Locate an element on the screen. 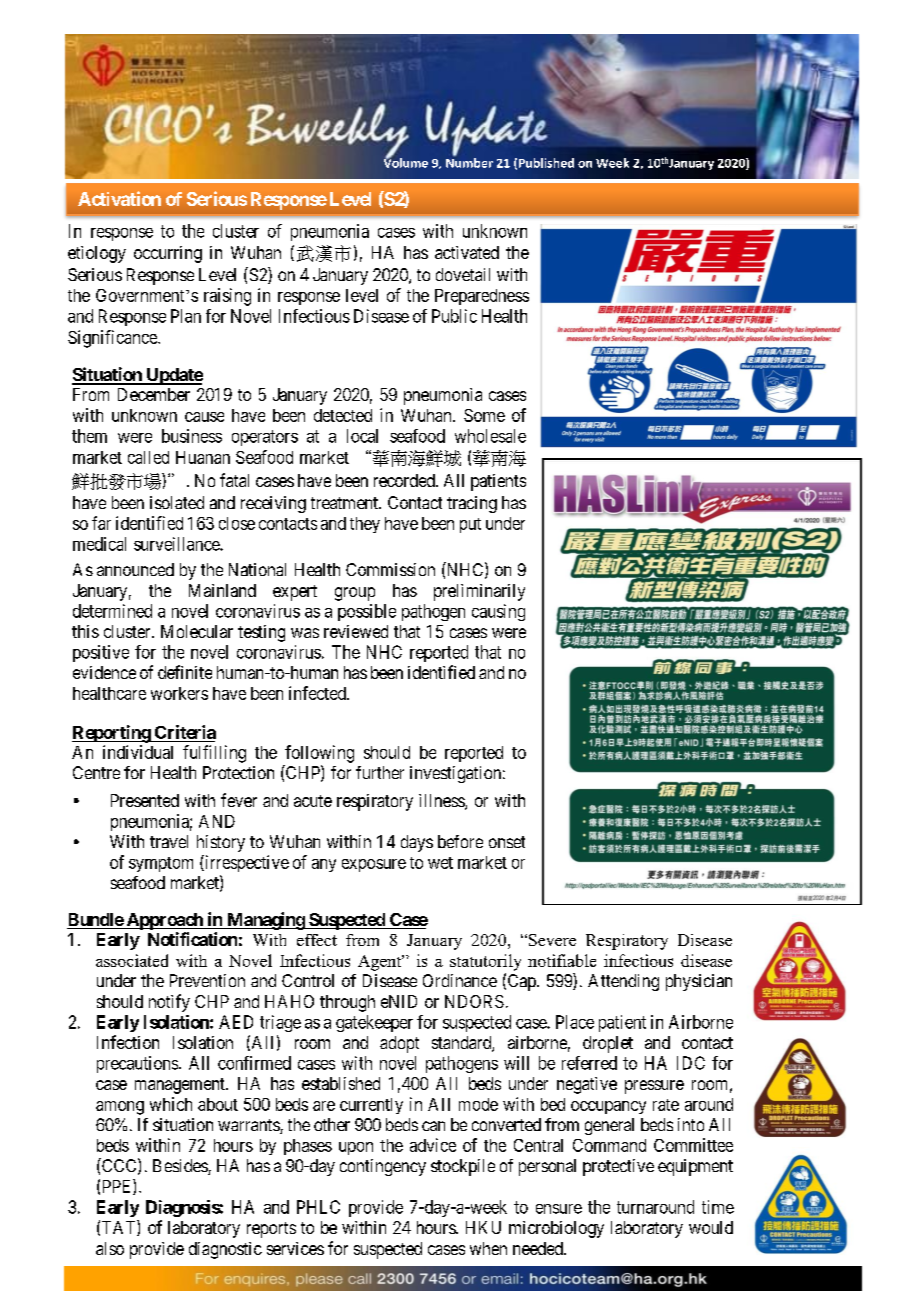 Image resolution: width=924 pixels, height=1309 pixels. workers is located at coordinates (179, 693).
